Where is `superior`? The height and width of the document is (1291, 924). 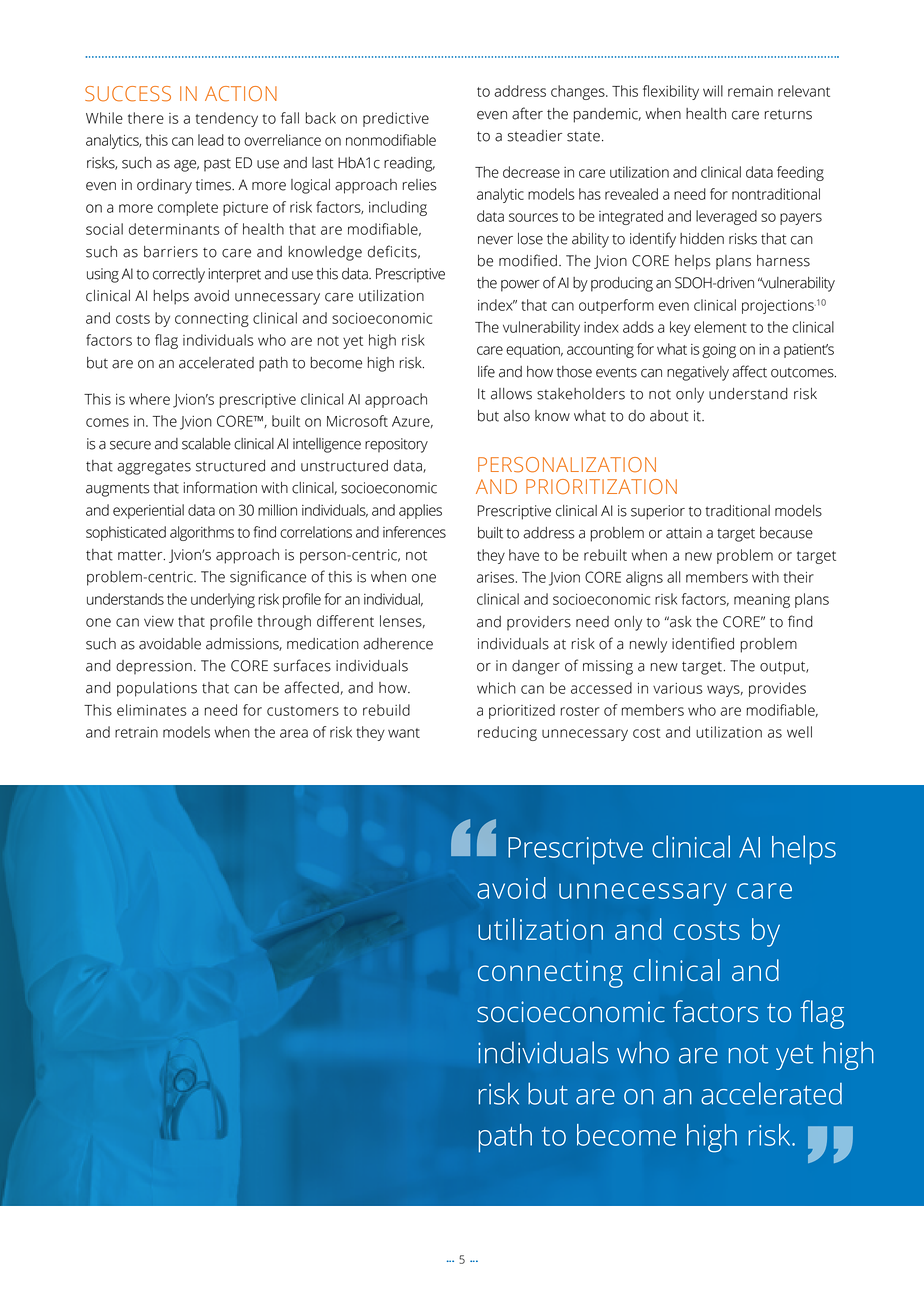 superior is located at coordinates (658, 512).
